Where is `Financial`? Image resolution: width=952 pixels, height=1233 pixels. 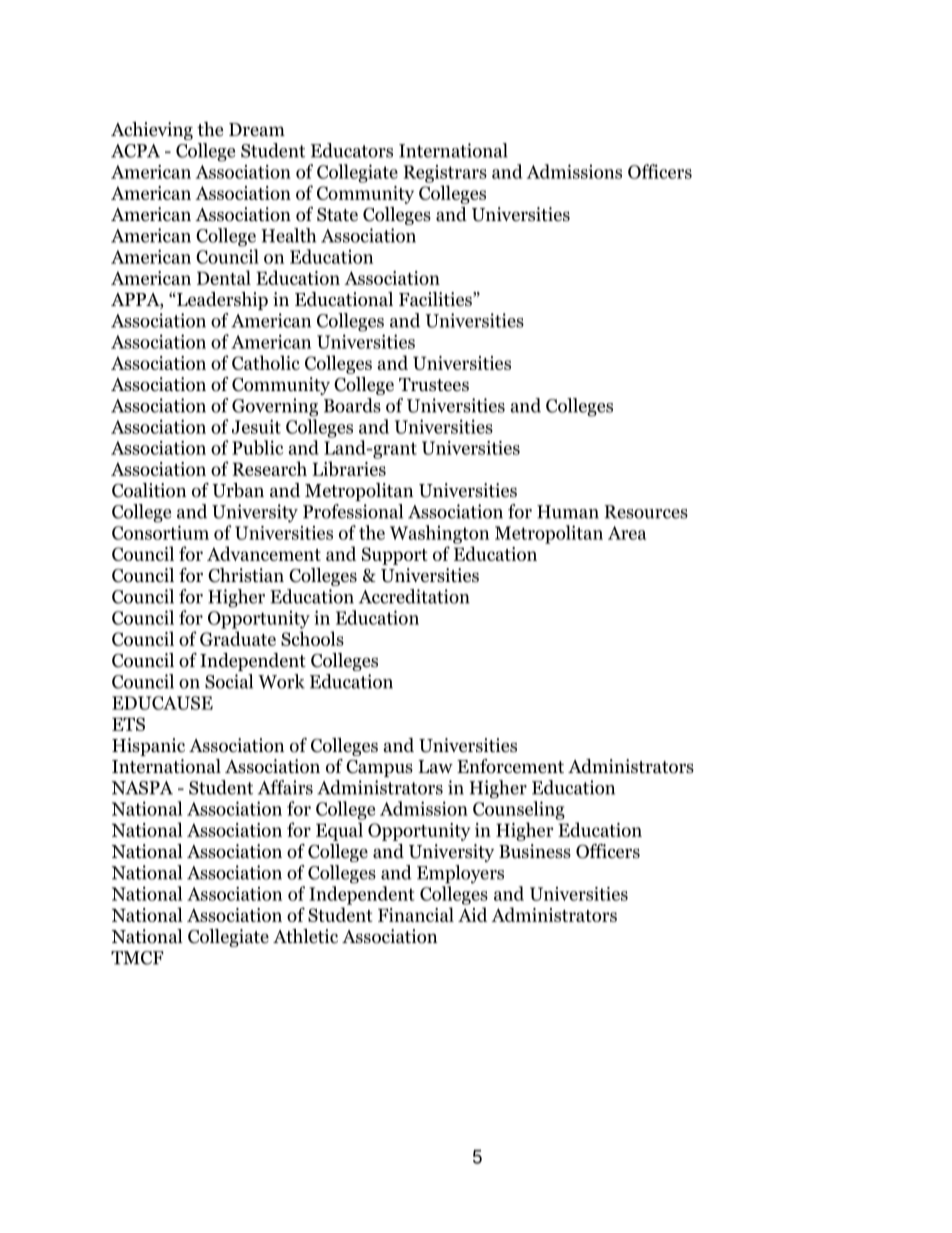
Financial is located at coordinates (416, 914).
